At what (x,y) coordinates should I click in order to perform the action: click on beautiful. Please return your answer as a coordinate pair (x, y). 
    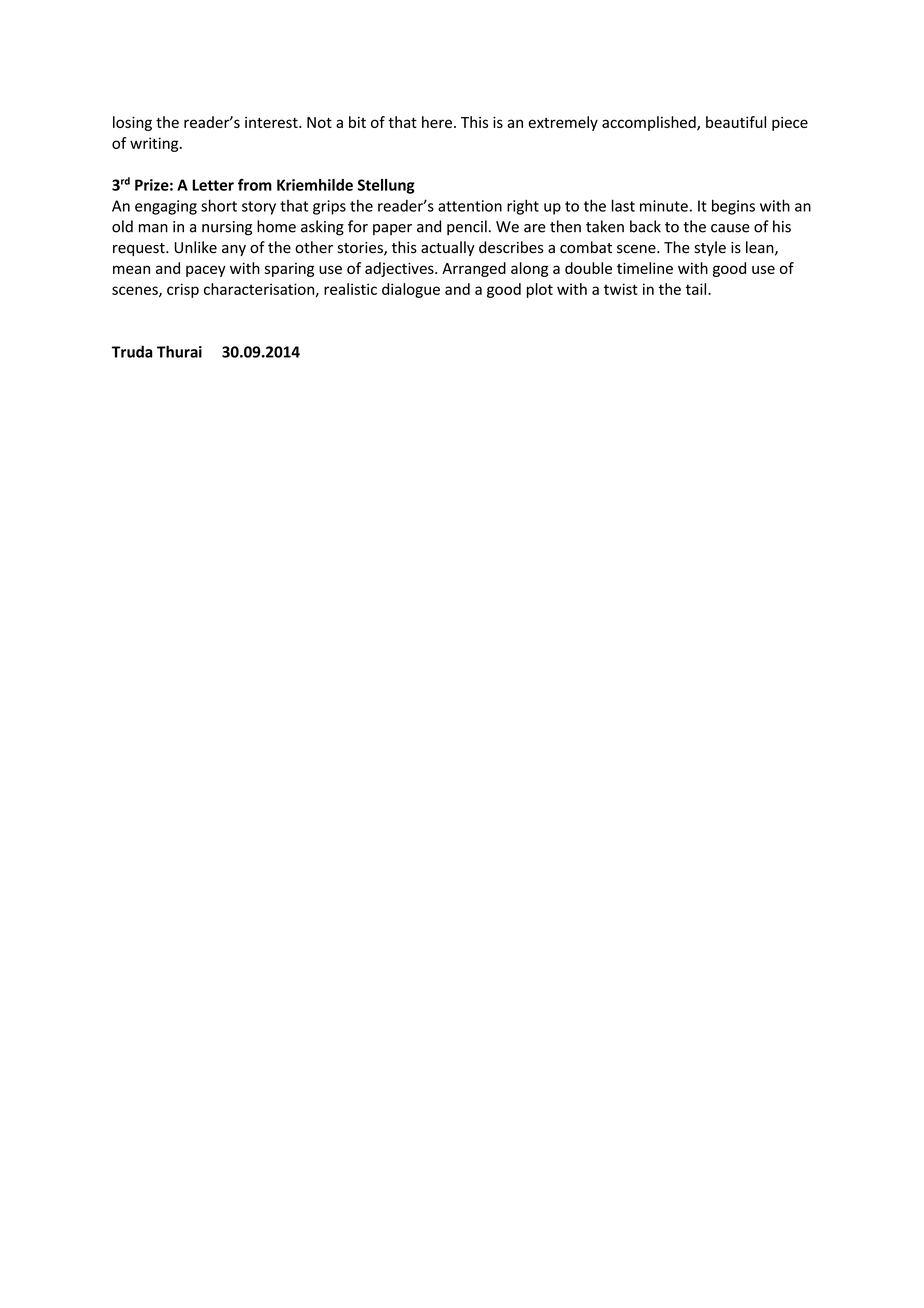
    Looking at the image, I should click on (736, 122).
